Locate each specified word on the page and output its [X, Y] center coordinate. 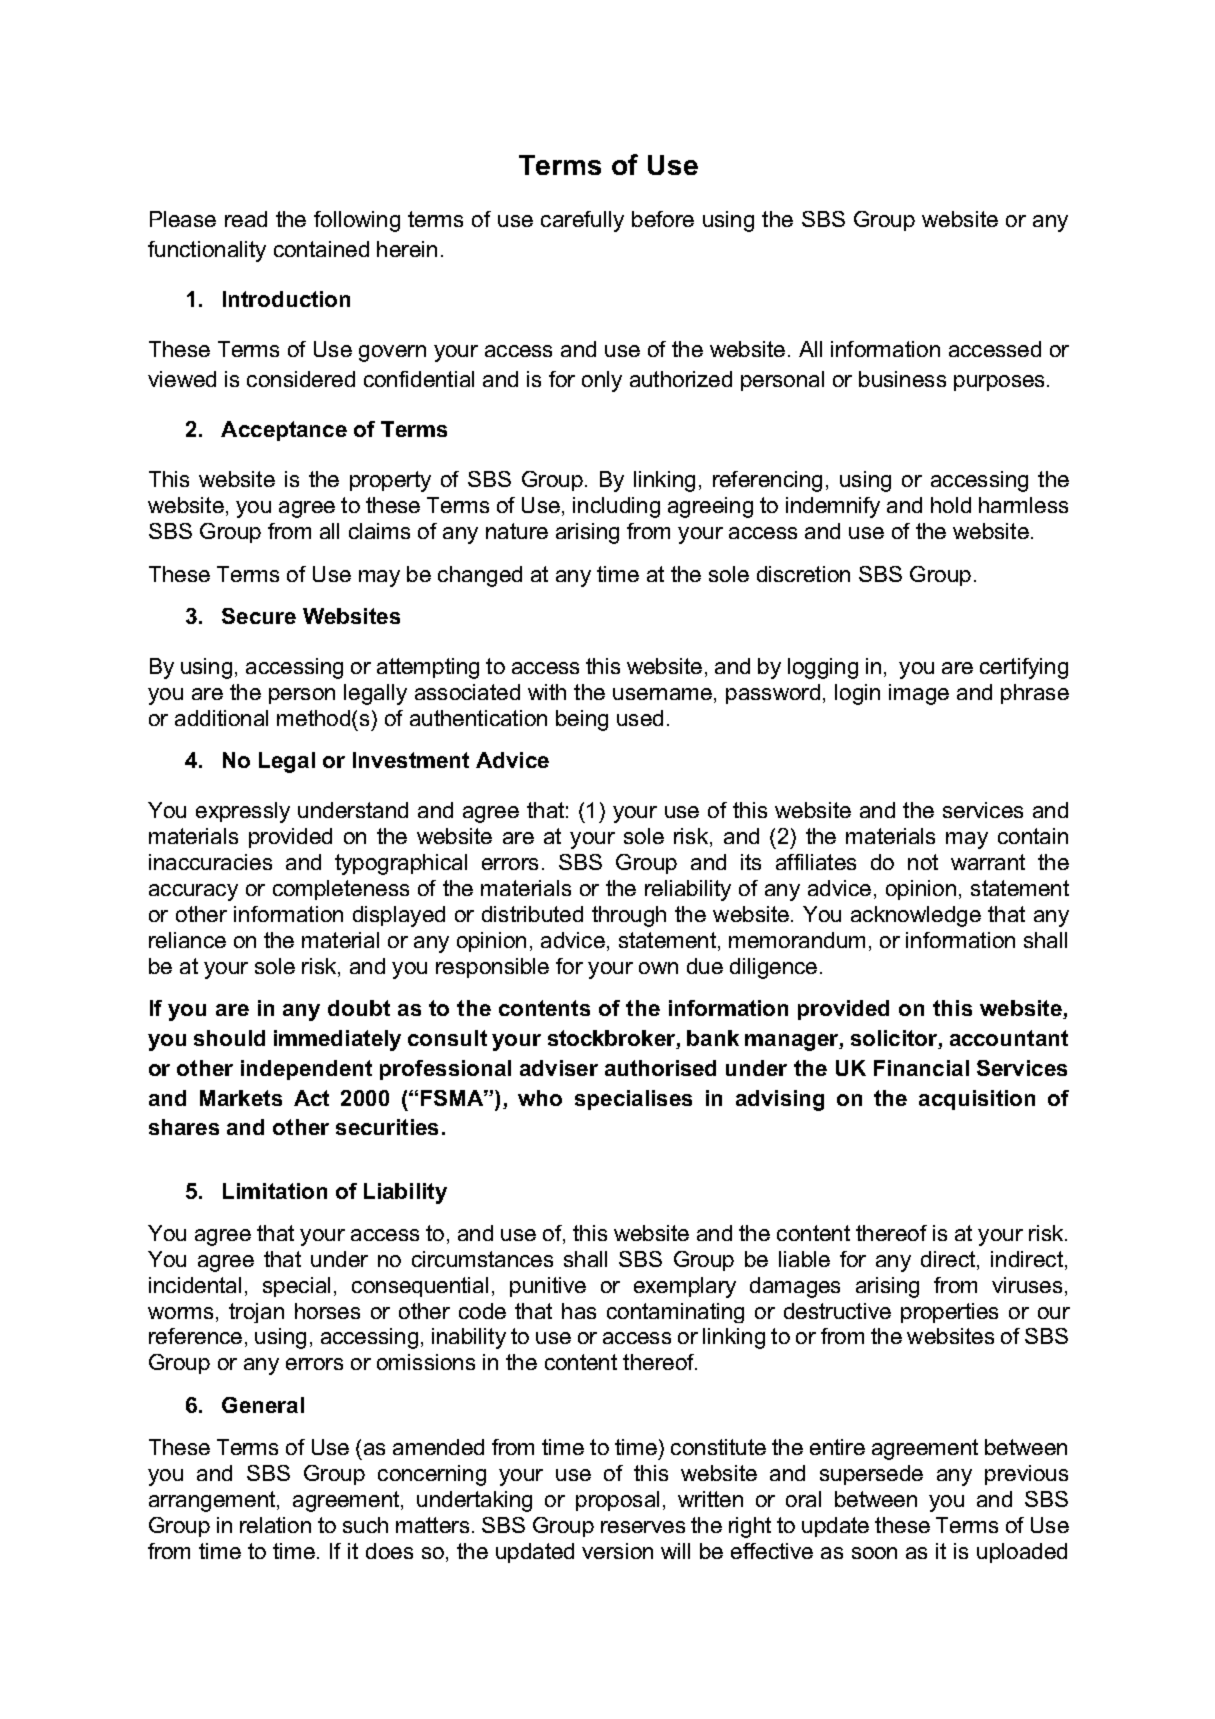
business [902, 379]
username [662, 694]
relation [275, 1525]
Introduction [286, 299]
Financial [921, 1068]
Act [311, 1098]
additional [221, 718]
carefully [582, 221]
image [919, 694]
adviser [559, 1068]
